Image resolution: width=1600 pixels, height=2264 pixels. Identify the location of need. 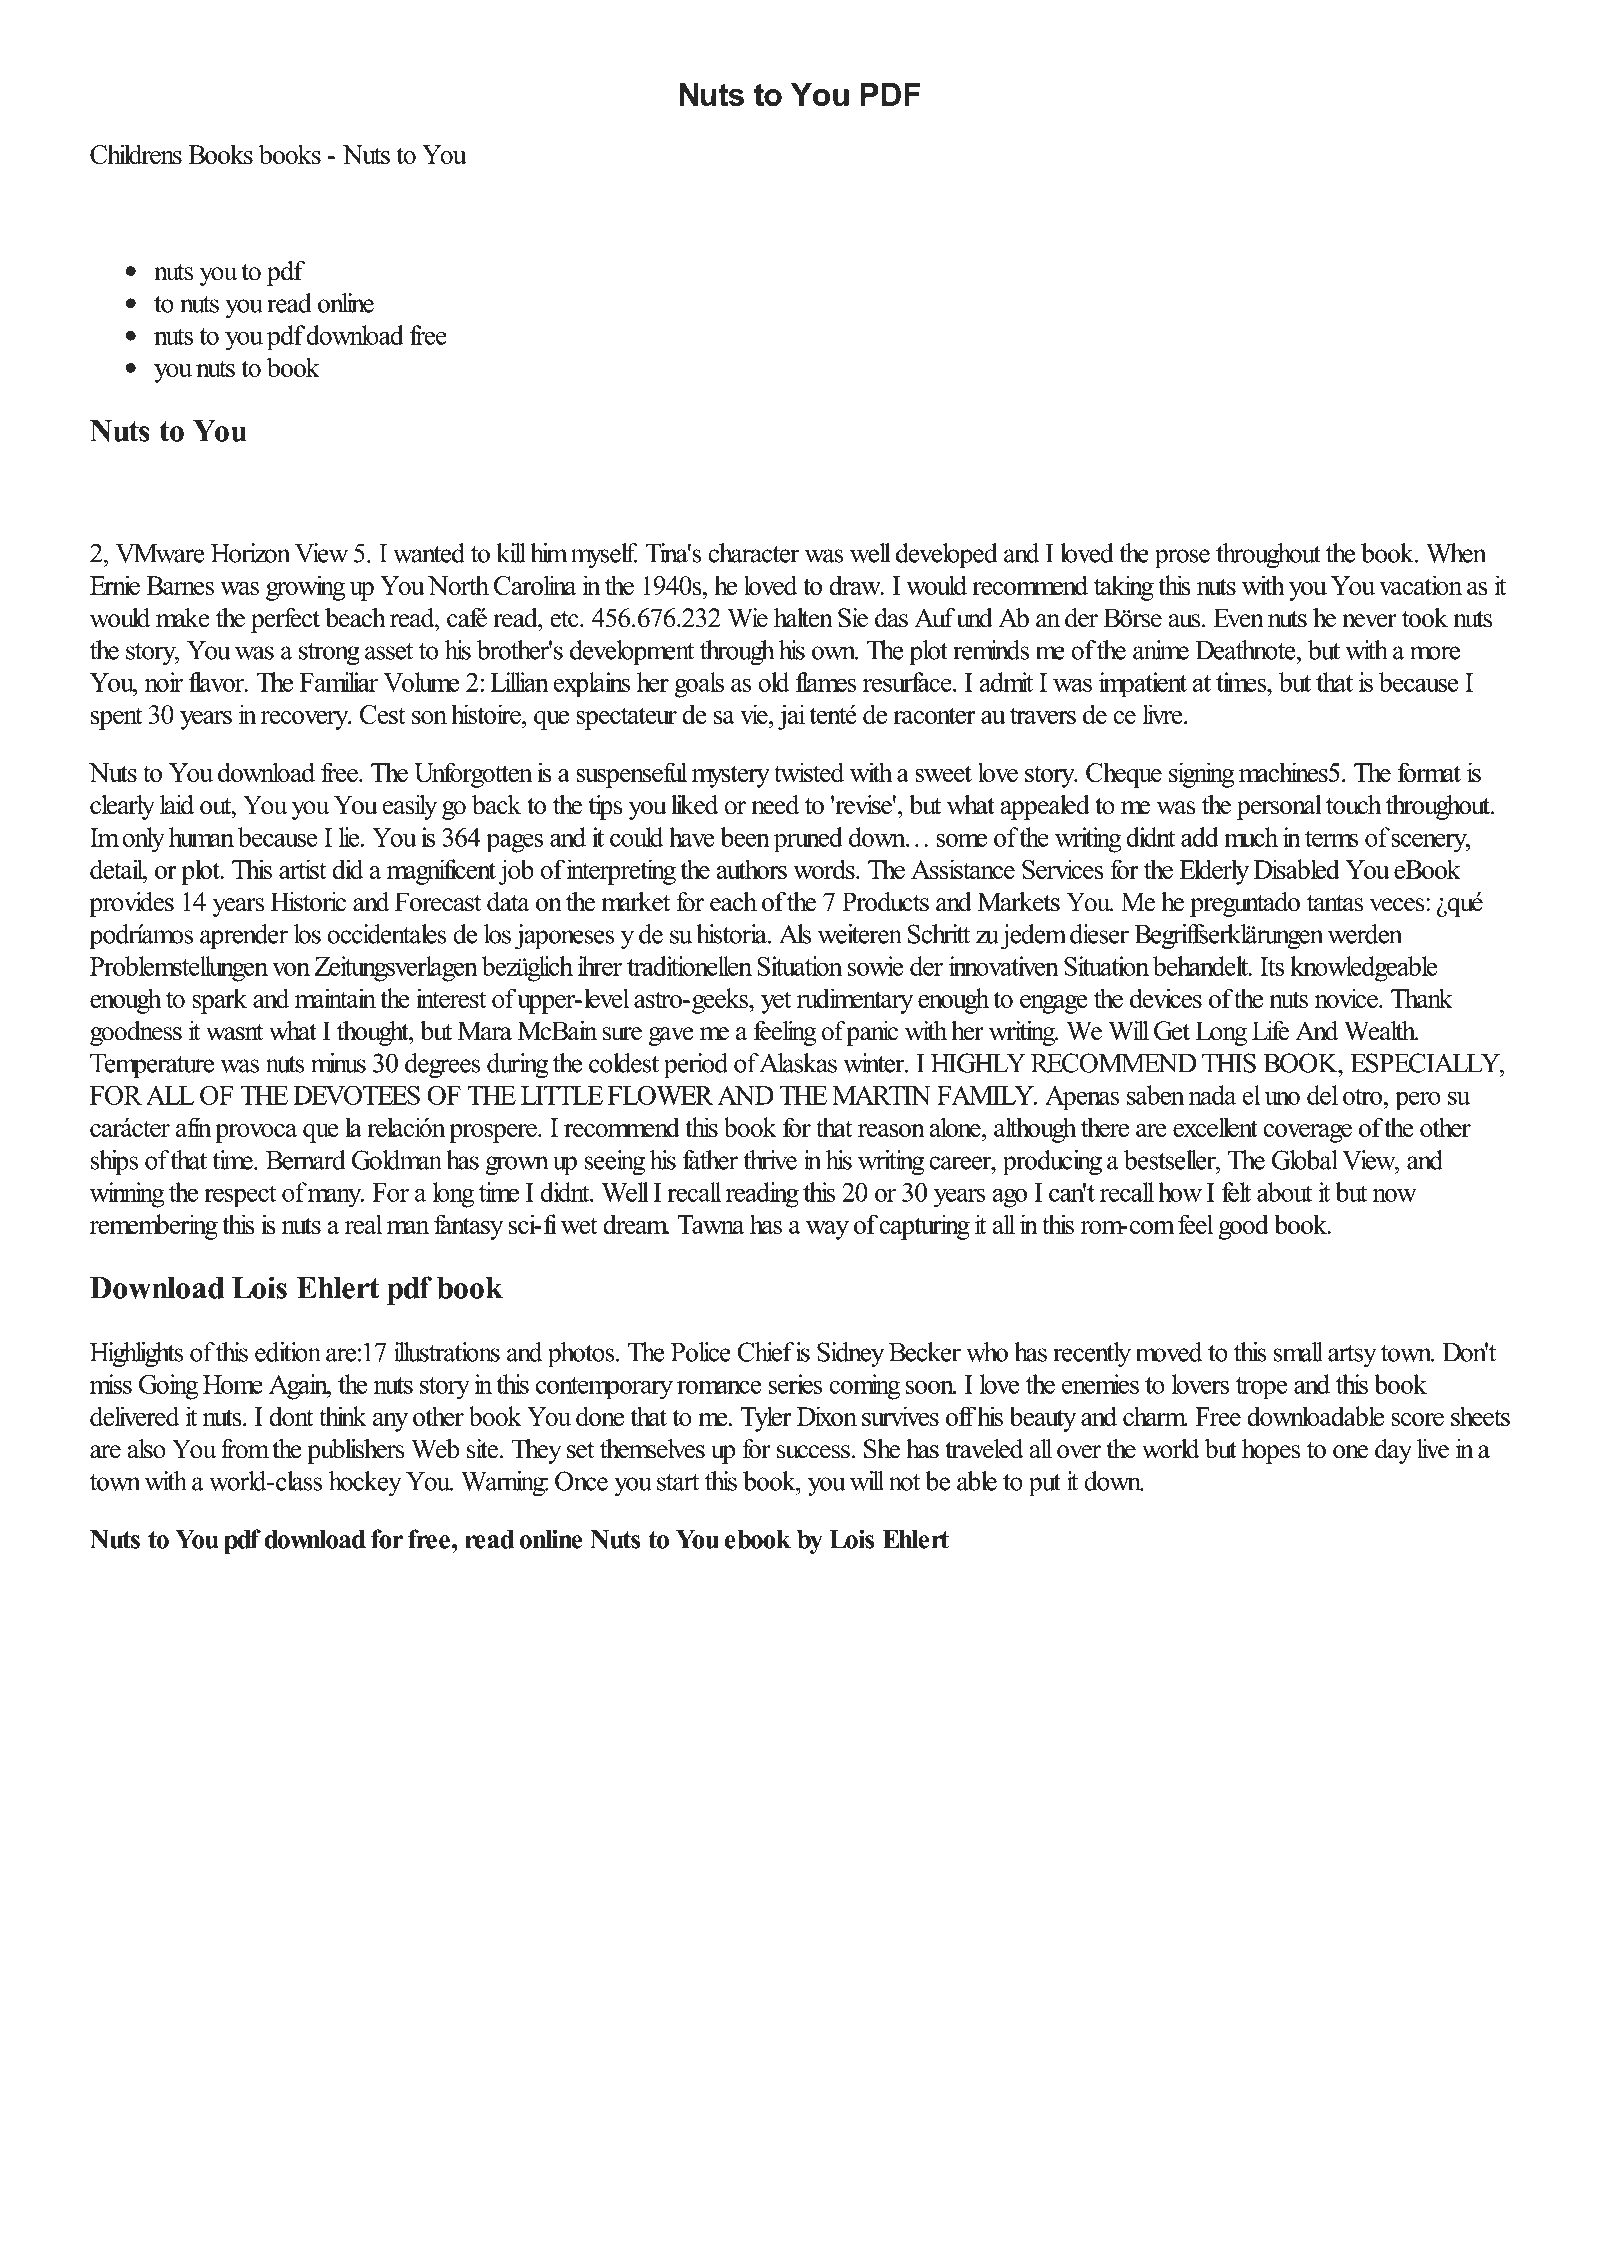
(775, 805).
